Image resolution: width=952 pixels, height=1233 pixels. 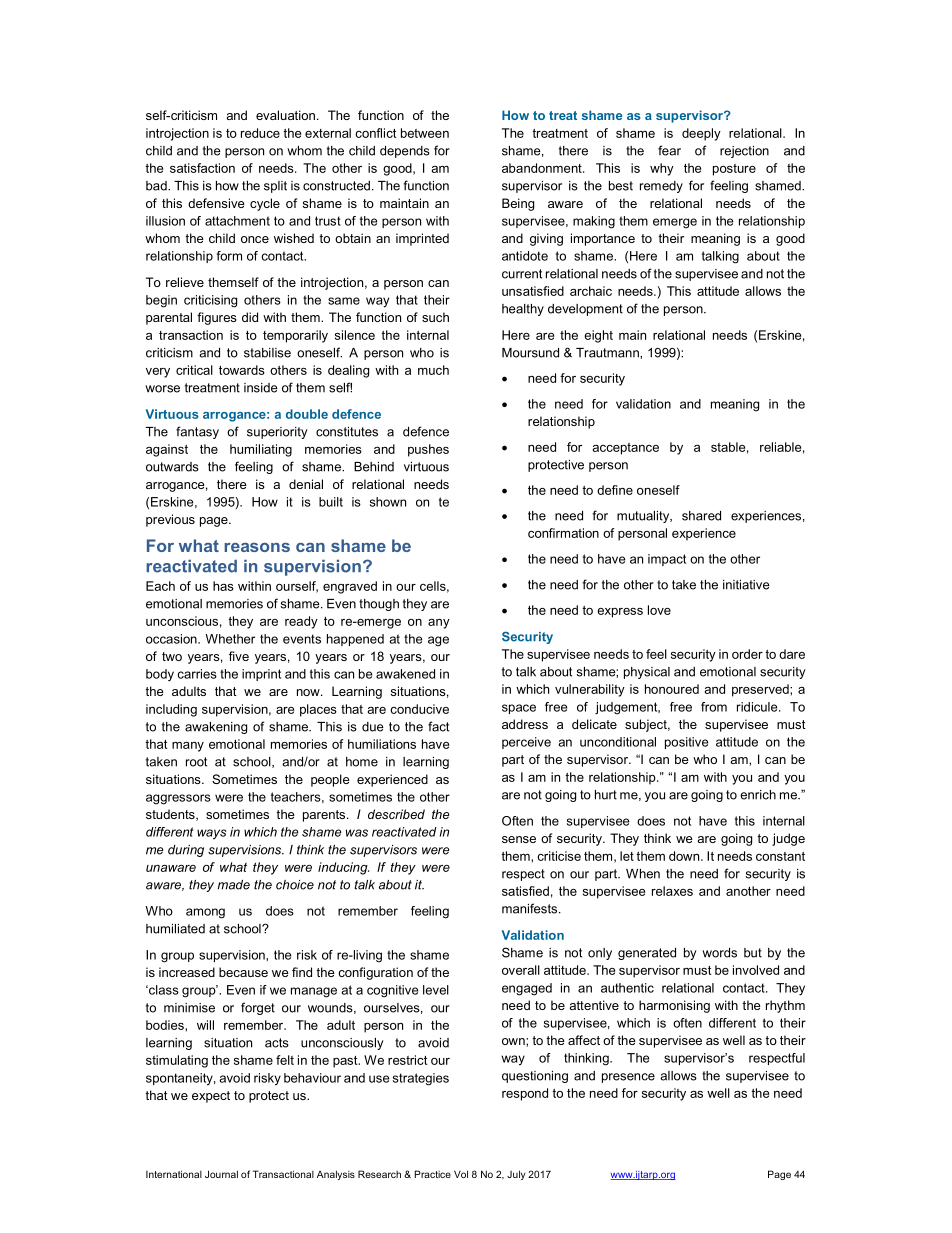 What do you see at coordinates (701, 134) in the image?
I see `deeply` at bounding box center [701, 134].
